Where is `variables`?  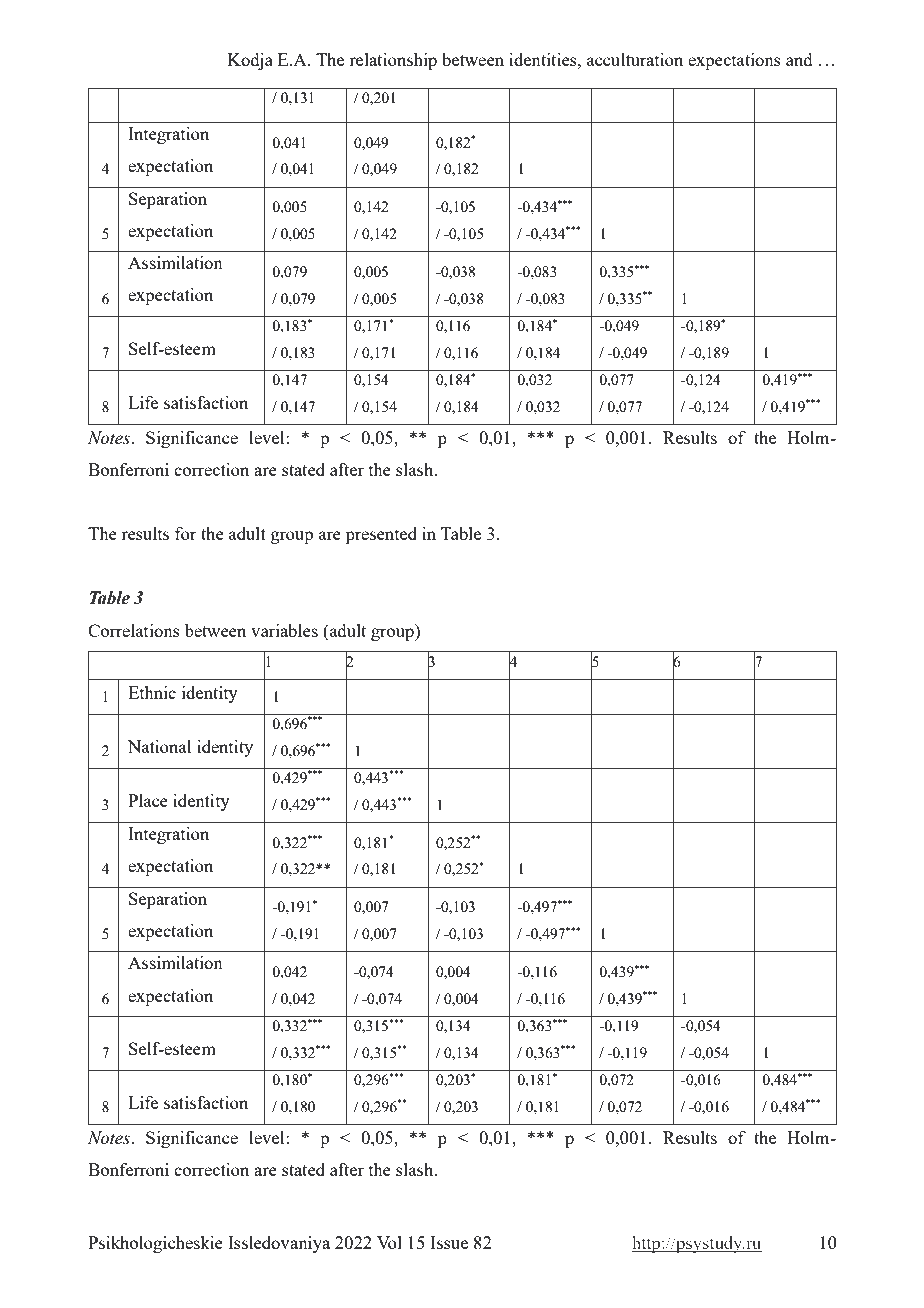
variables is located at coordinates (284, 630).
